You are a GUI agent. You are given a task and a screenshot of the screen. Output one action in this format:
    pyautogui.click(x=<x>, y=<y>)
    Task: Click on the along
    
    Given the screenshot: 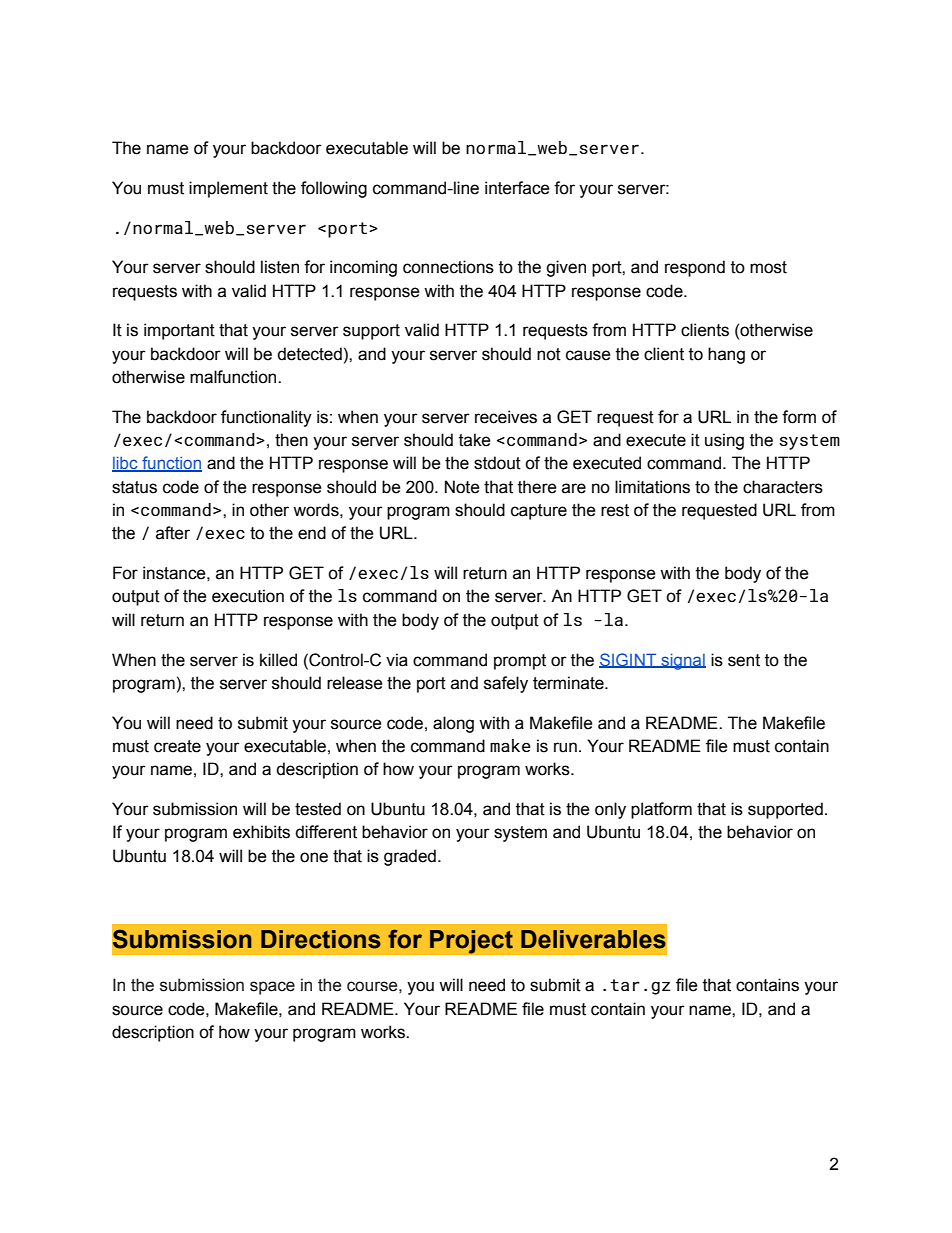 What is the action you would take?
    pyautogui.click(x=453, y=724)
